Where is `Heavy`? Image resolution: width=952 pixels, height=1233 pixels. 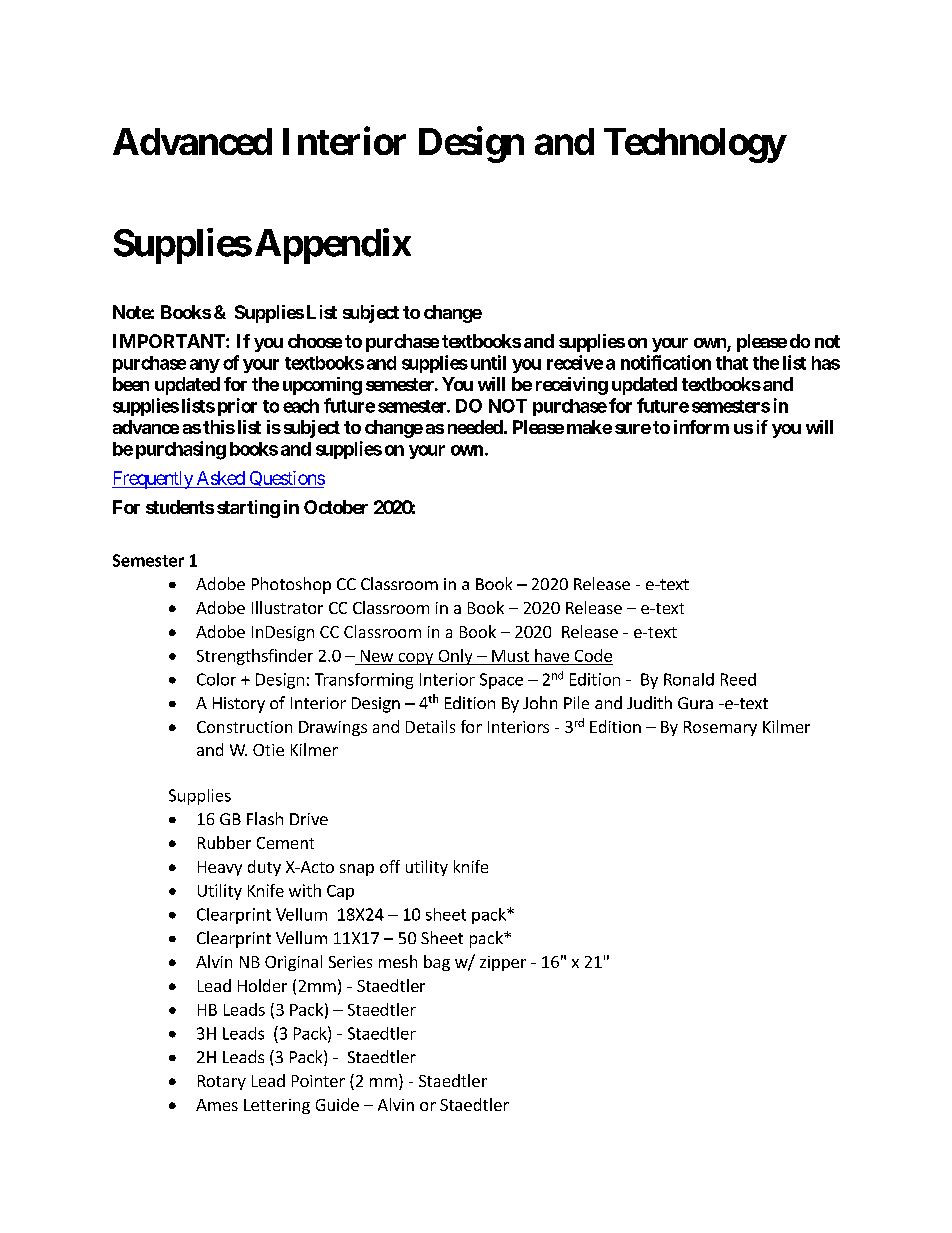
Heavy is located at coordinates (220, 868).
